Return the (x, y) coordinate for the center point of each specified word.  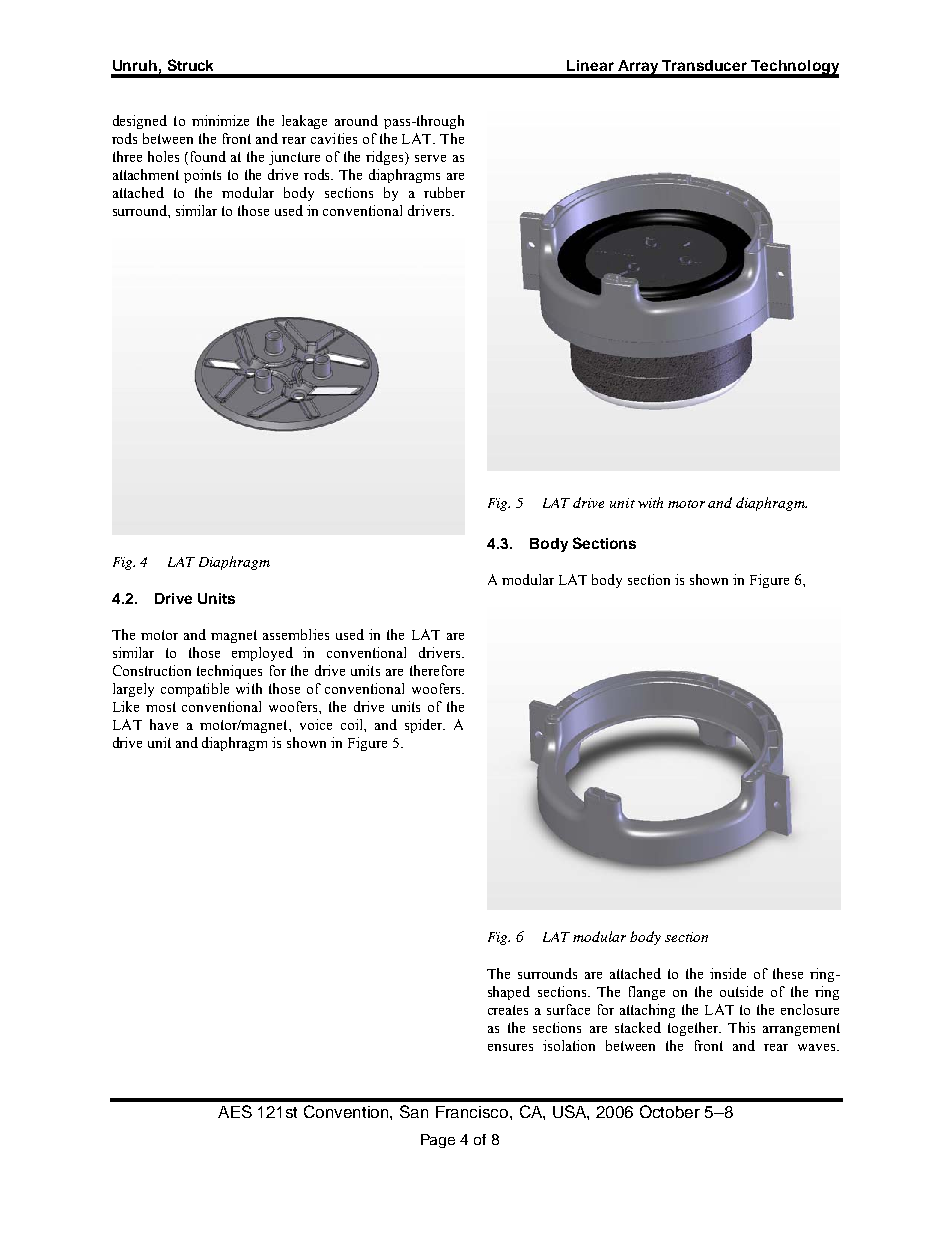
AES (235, 1111)
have (164, 724)
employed (262, 654)
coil (353, 724)
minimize (220, 120)
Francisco (473, 1112)
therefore (437, 670)
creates (508, 1010)
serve (430, 158)
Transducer (704, 65)
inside (728, 973)
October (670, 1111)
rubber (444, 192)
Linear (590, 65)
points (202, 176)
